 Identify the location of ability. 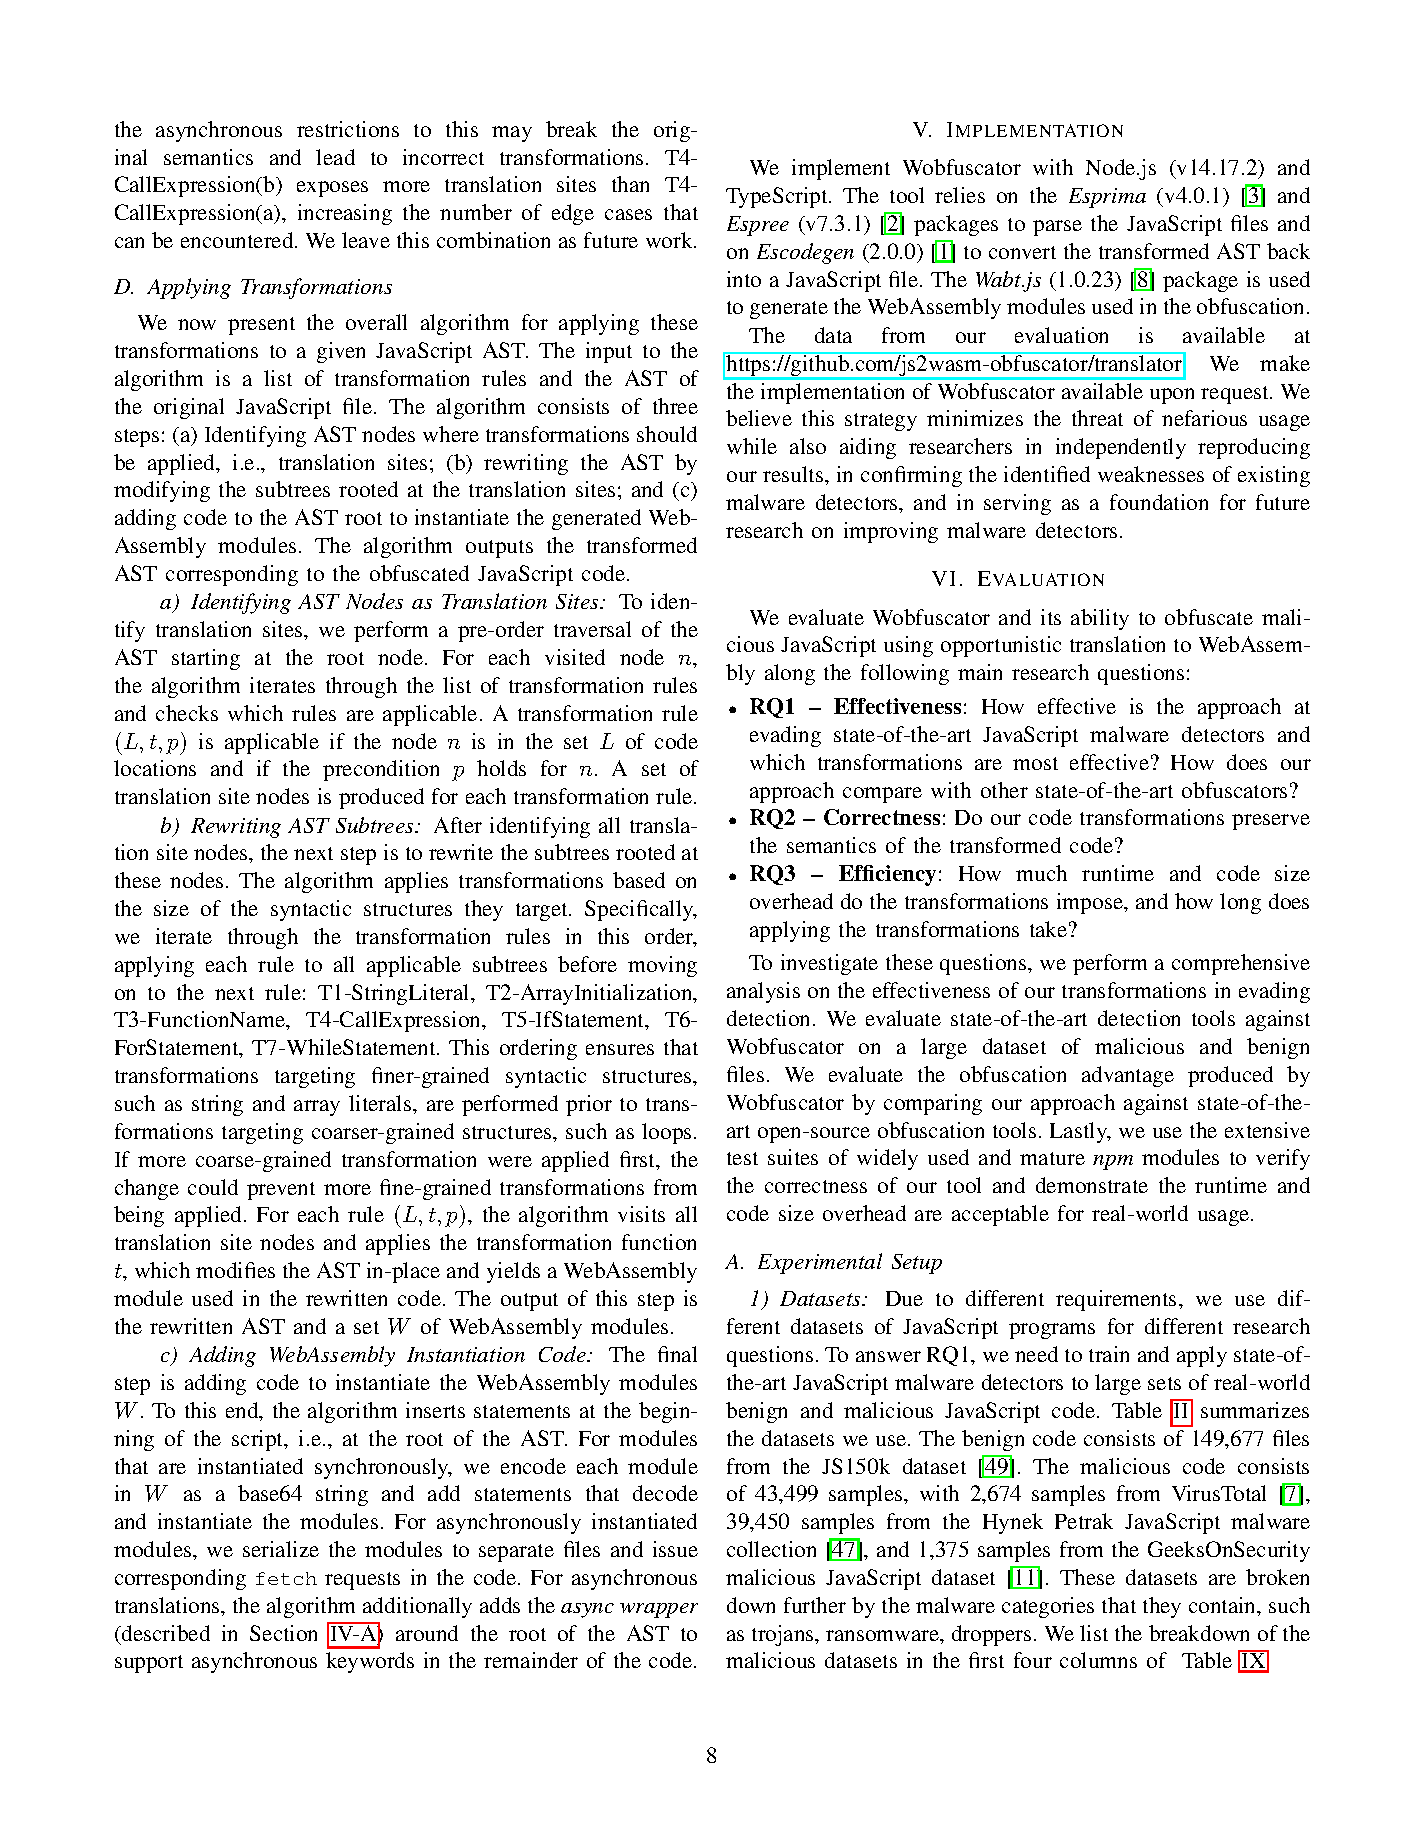
(1100, 619).
